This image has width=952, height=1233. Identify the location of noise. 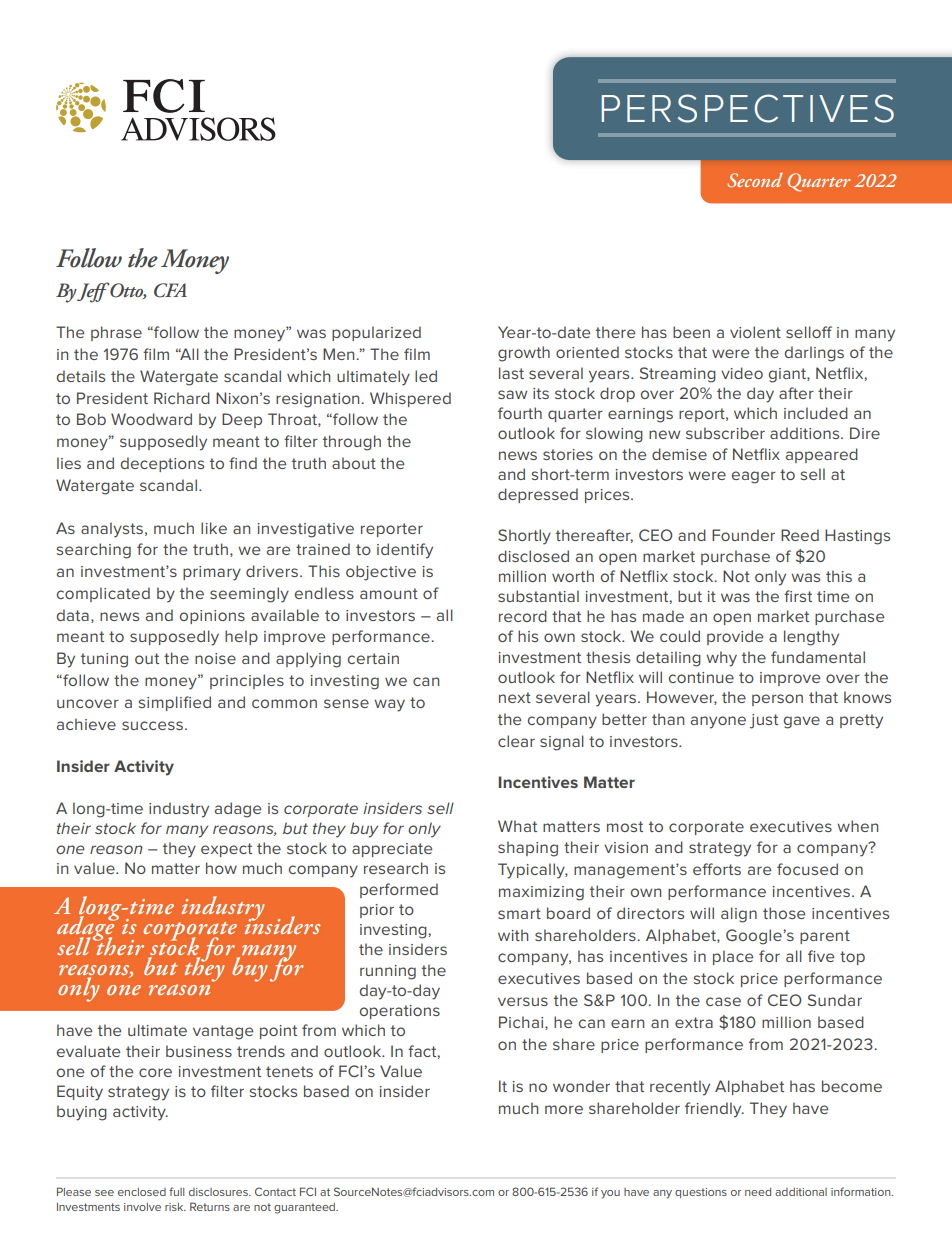
(215, 658).
